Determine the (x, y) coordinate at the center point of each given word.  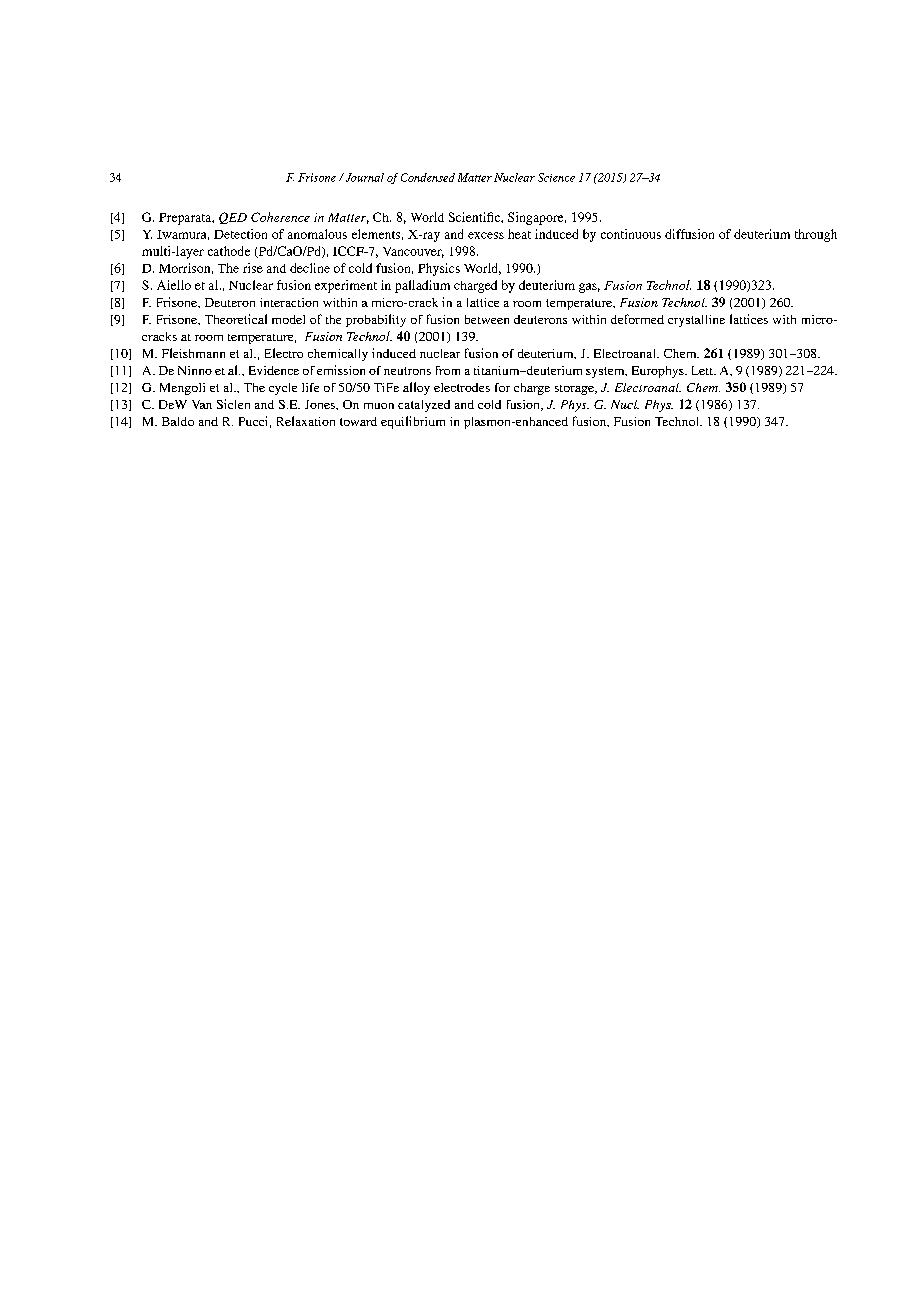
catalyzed (424, 406)
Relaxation (306, 421)
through (816, 235)
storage (575, 390)
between (487, 319)
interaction (289, 302)
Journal (363, 177)
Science (556, 177)
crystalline (696, 321)
